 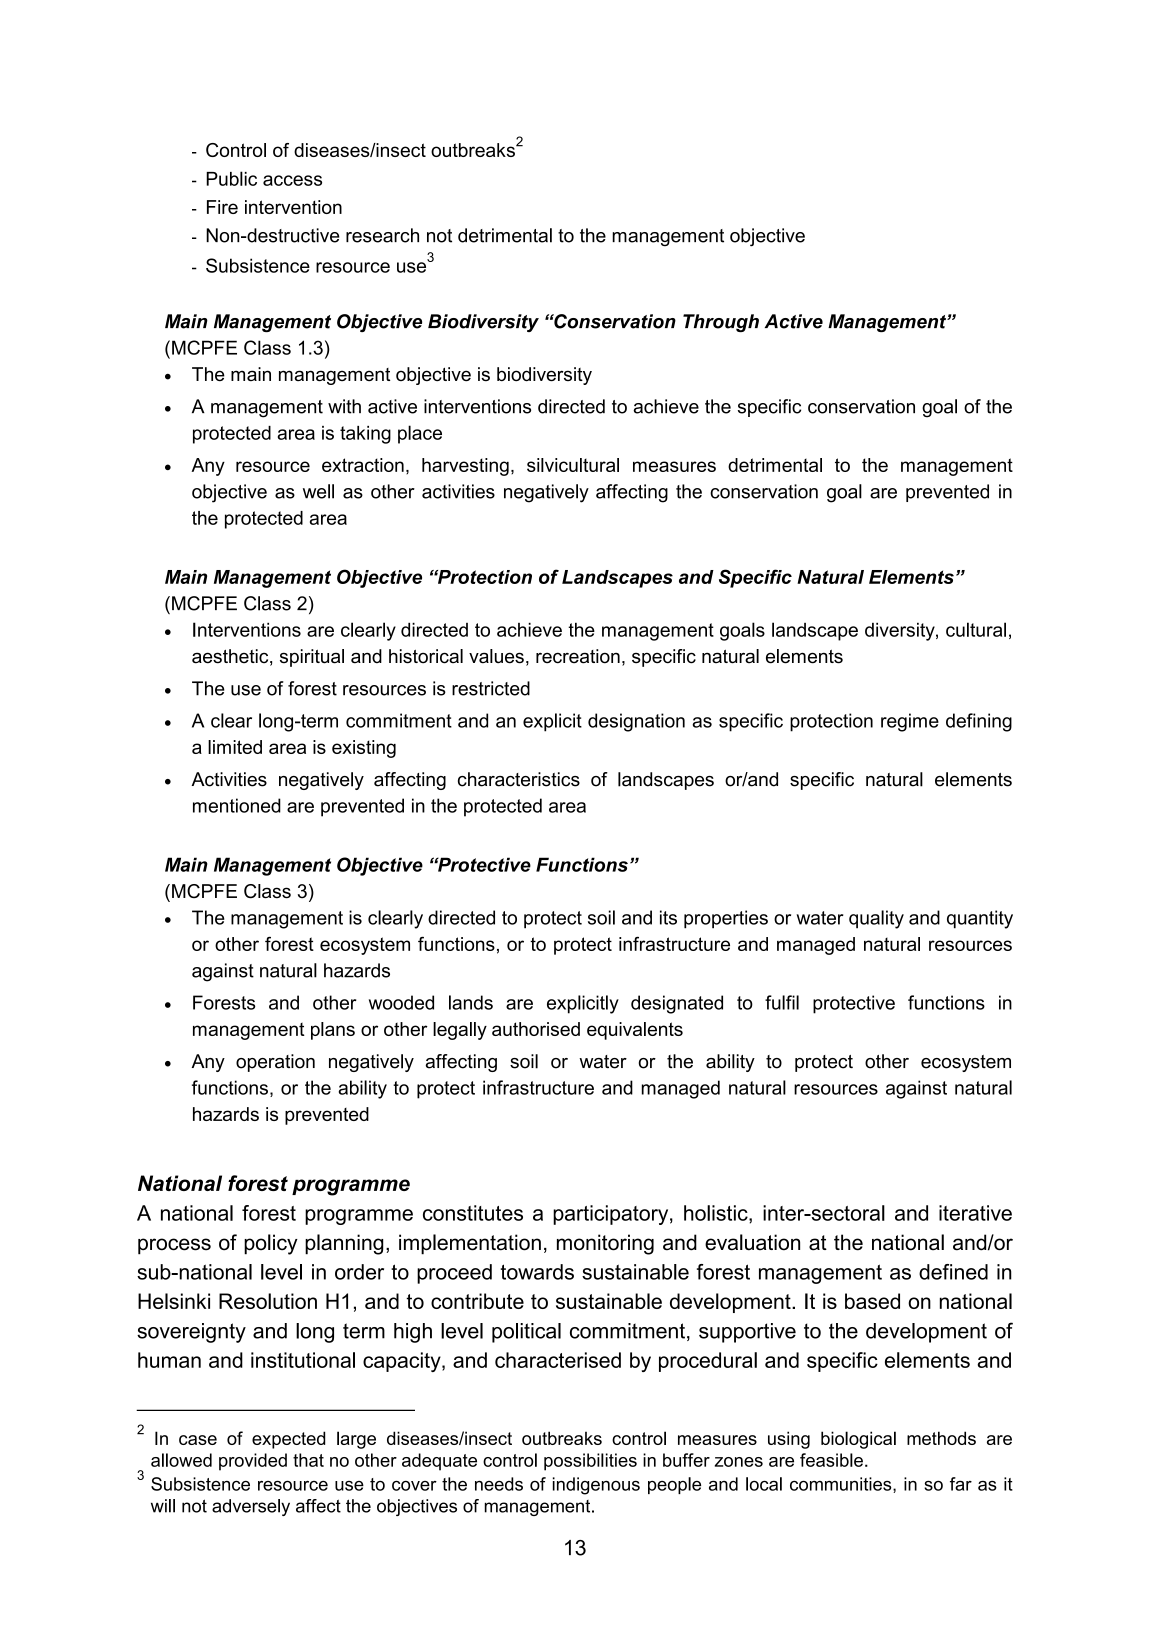 What do you see at coordinates (271, 1244) in the screenshot?
I see `policy` at bounding box center [271, 1244].
